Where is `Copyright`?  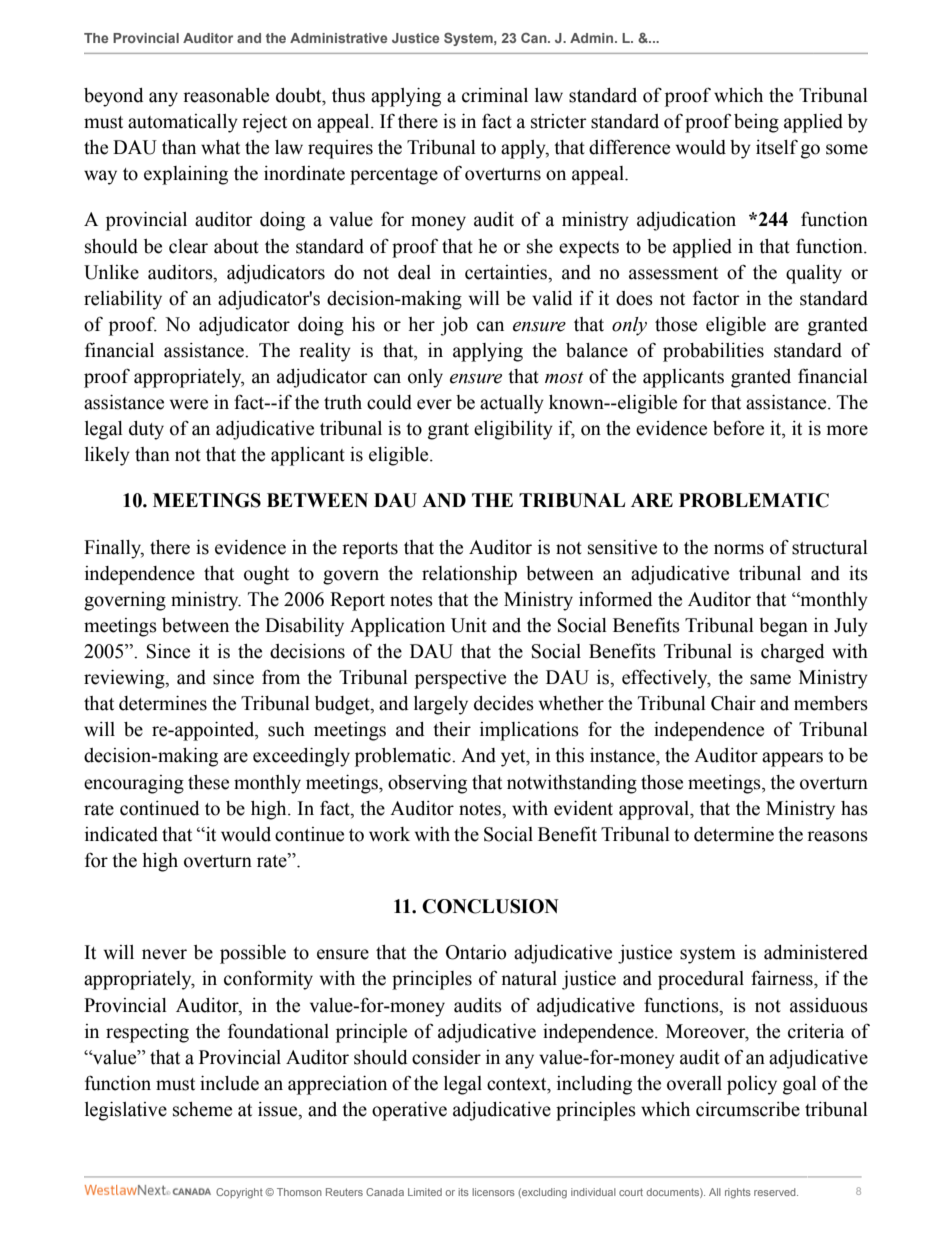 Copyright is located at coordinates (239, 1193).
